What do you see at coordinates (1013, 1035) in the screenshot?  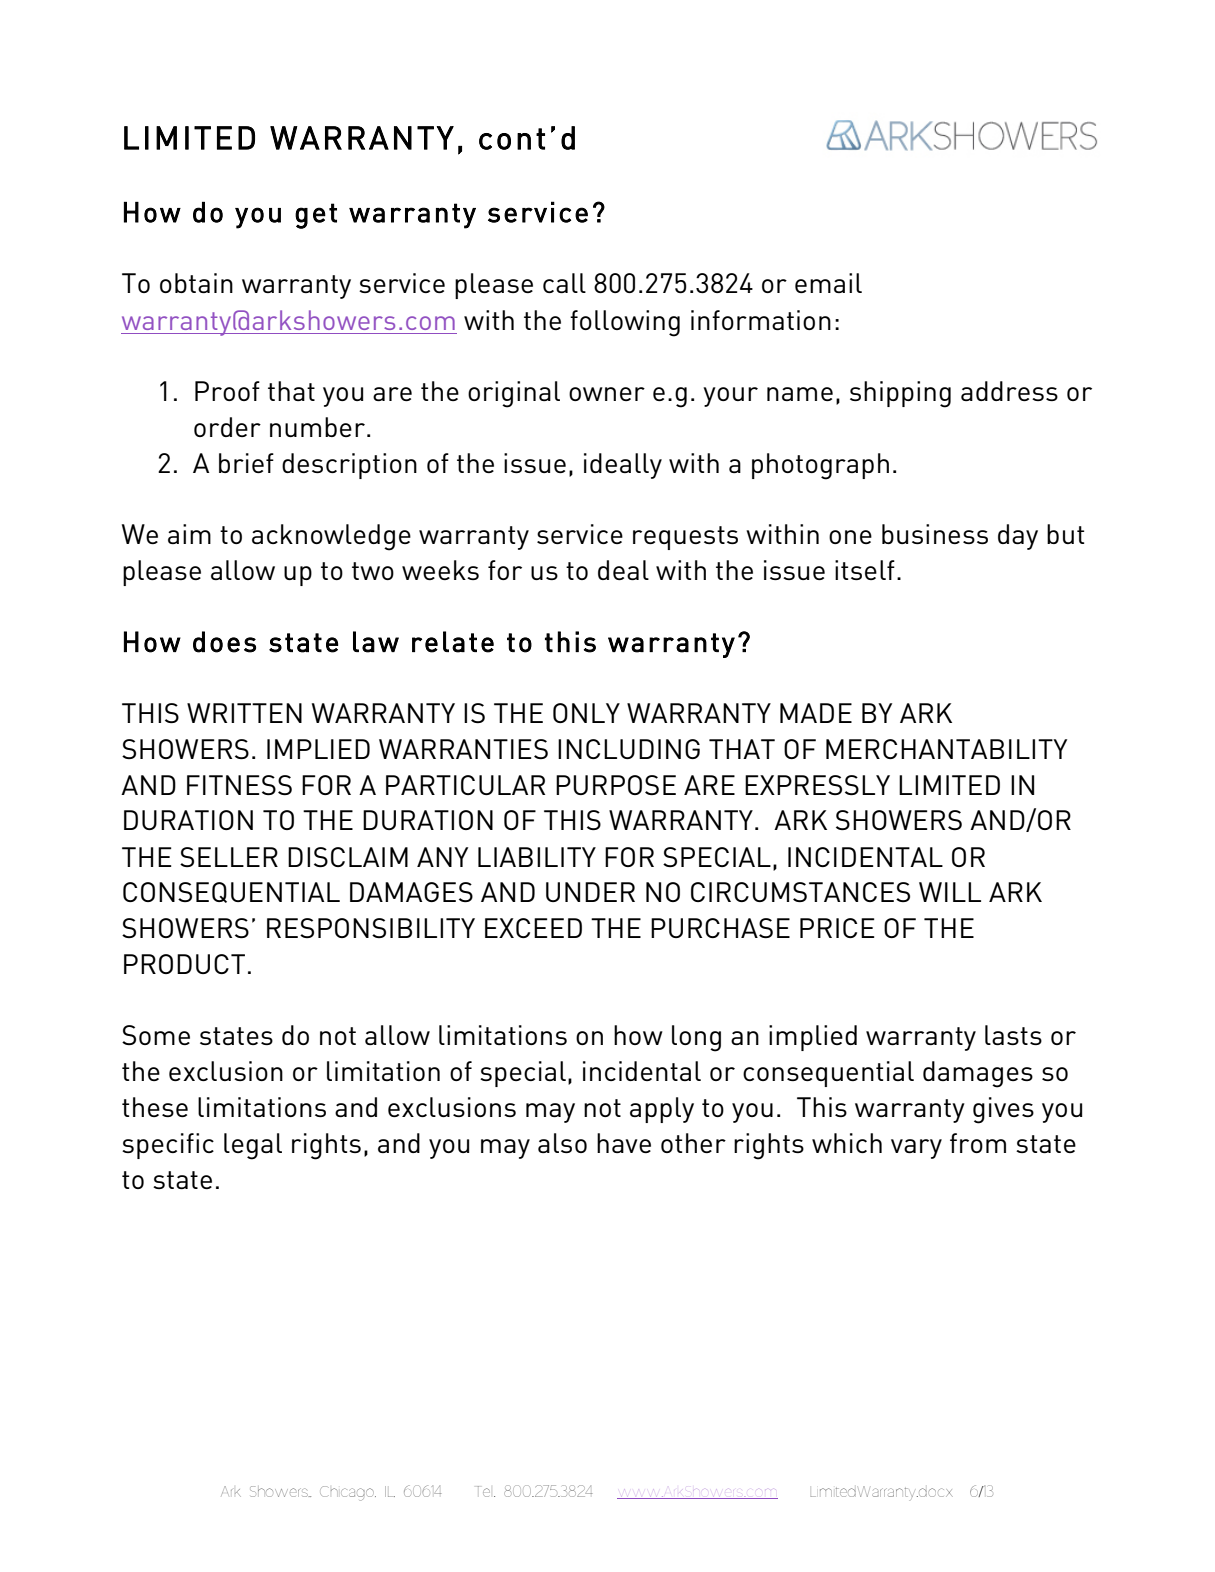 I see `lasts` at bounding box center [1013, 1035].
